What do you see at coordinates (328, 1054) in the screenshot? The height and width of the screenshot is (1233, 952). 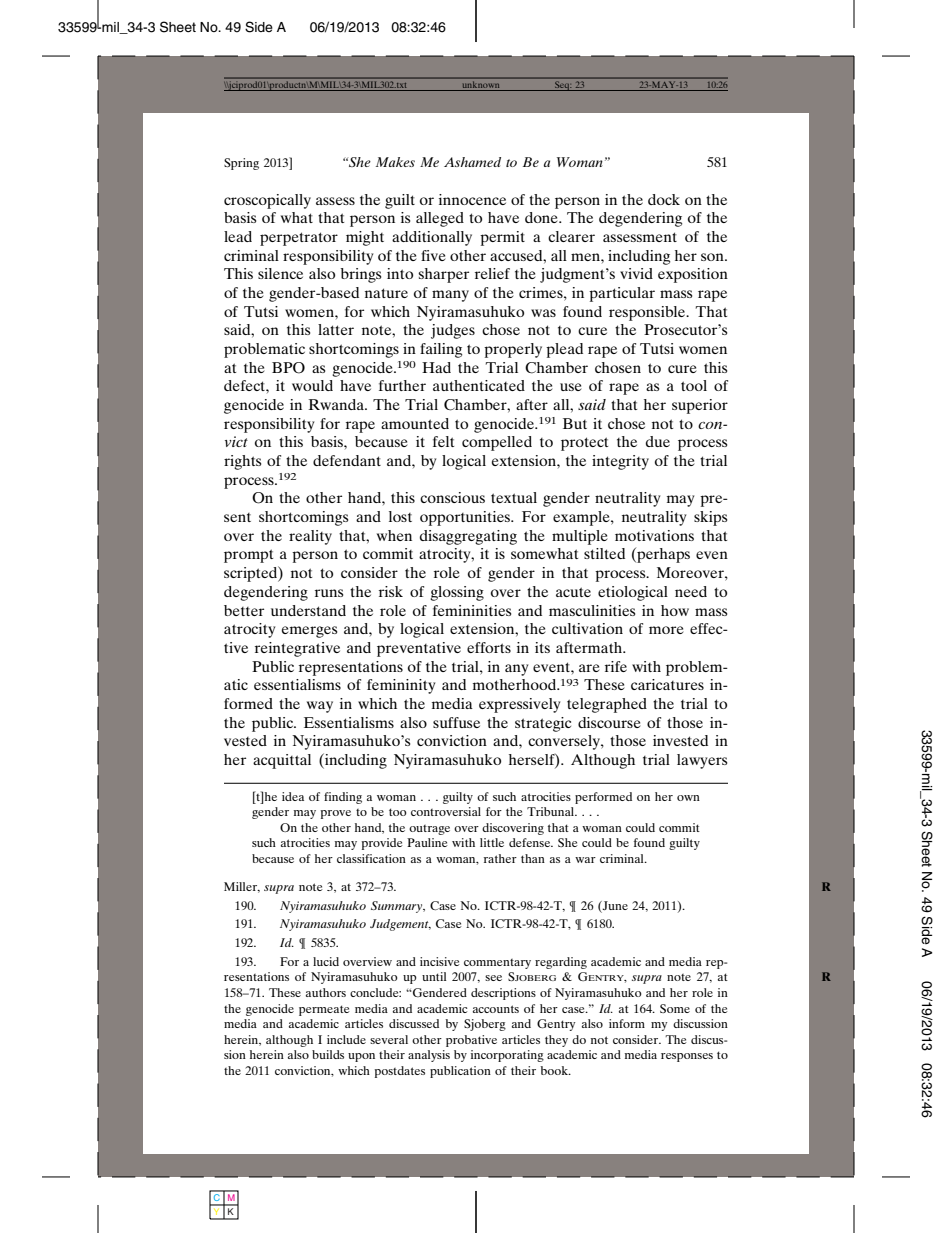 I see `builds` at bounding box center [328, 1054].
